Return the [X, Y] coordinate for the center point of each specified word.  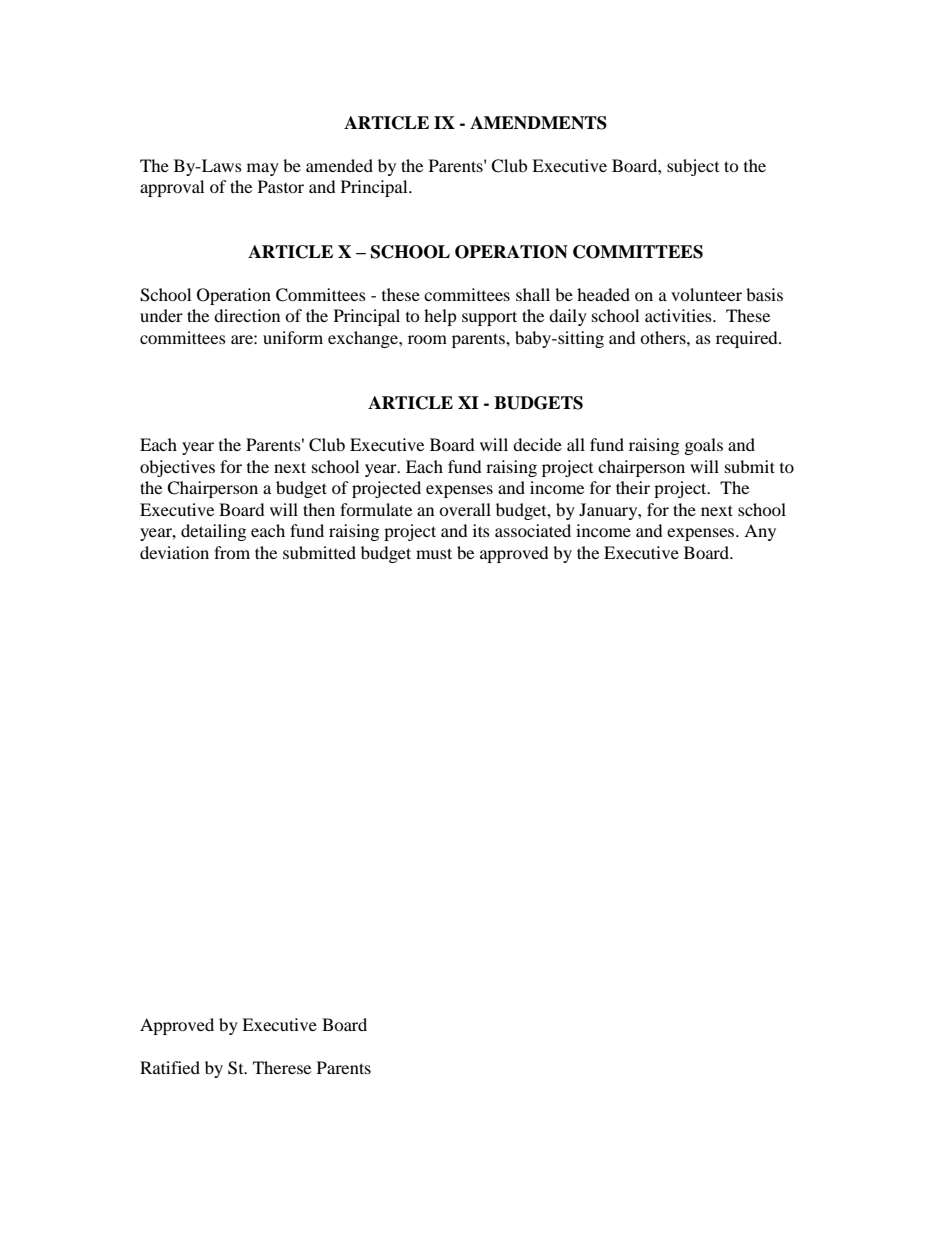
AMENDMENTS [538, 123]
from [232, 552]
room [427, 339]
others [664, 337]
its [481, 530]
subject [693, 167]
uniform [293, 337]
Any [760, 532]
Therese [282, 1067]
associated [533, 530]
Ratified [170, 1067]
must [434, 553]
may [263, 169]
